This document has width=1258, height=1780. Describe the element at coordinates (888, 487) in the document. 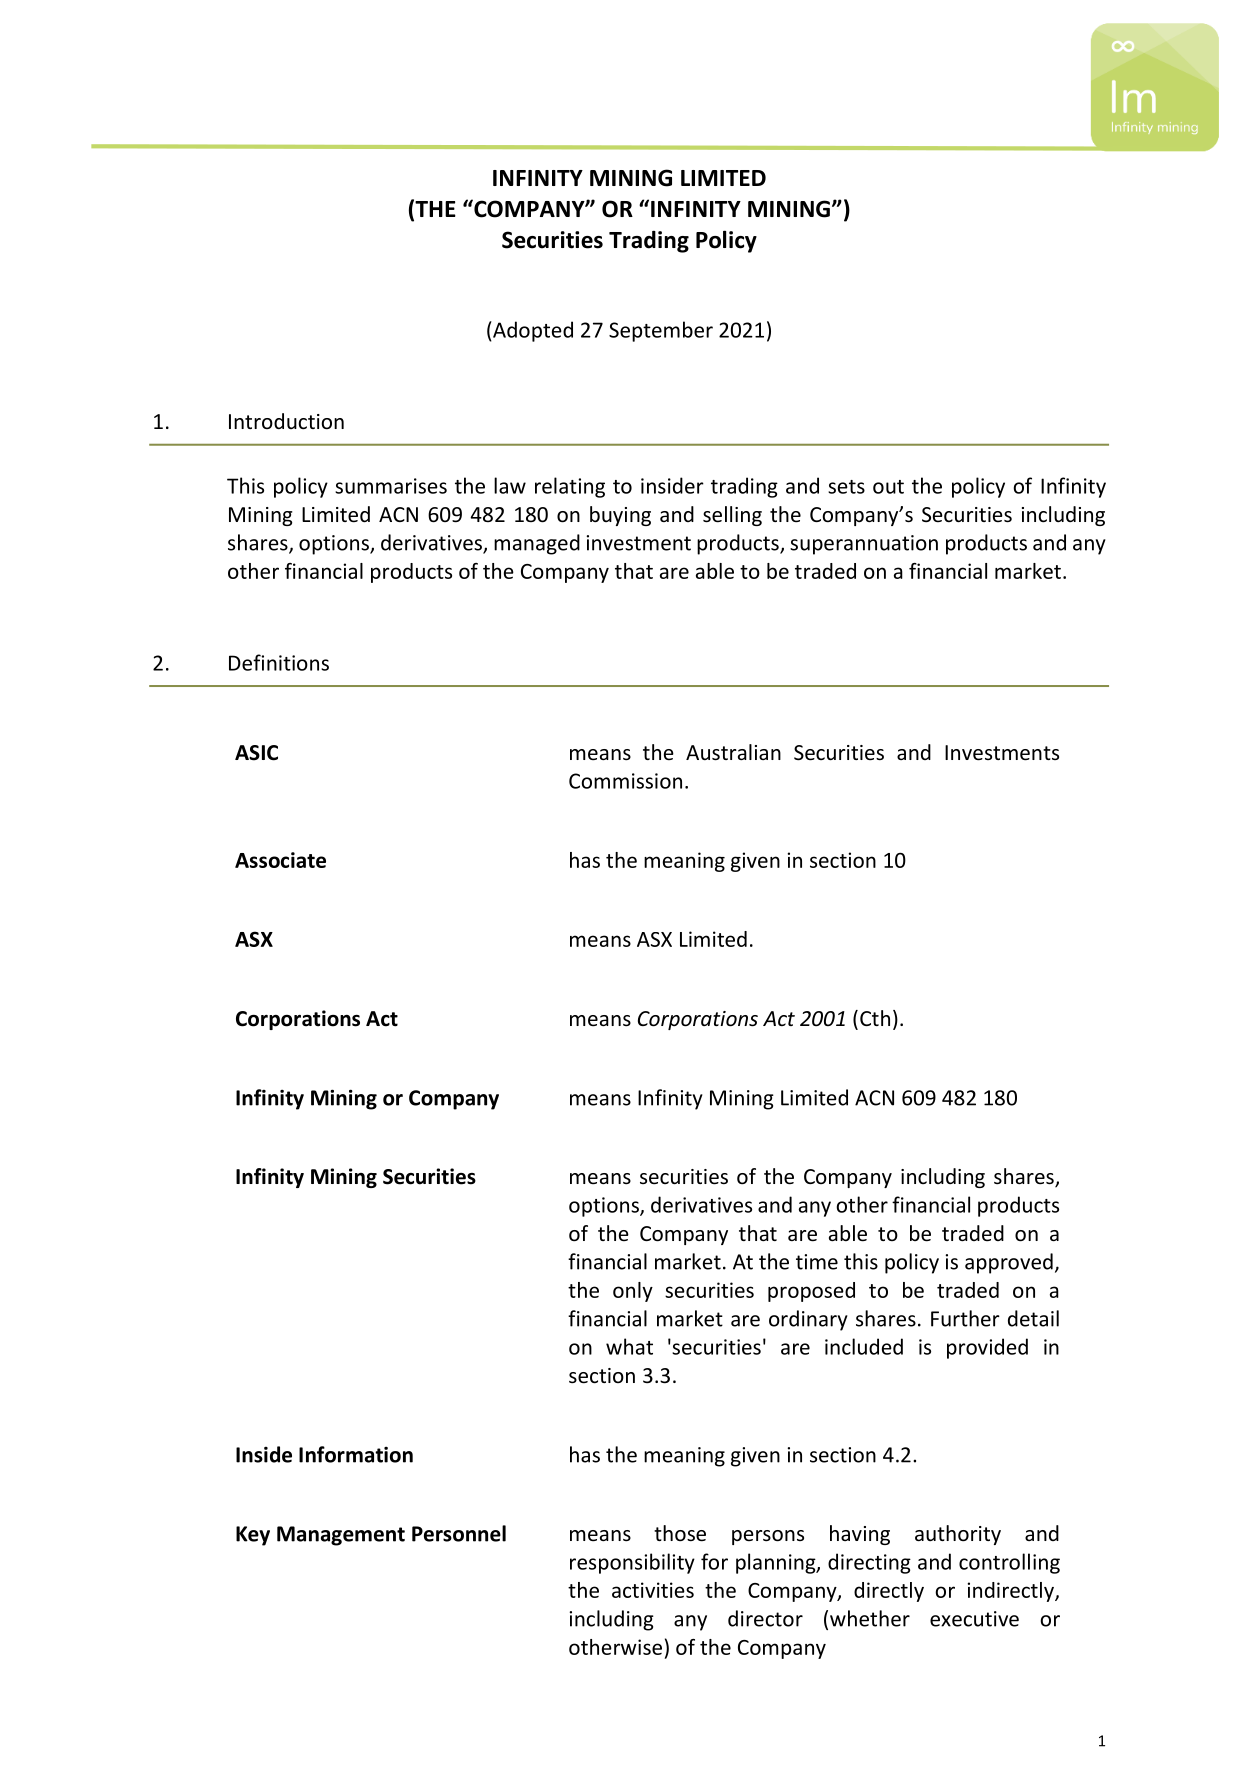

I see `out` at that location.
